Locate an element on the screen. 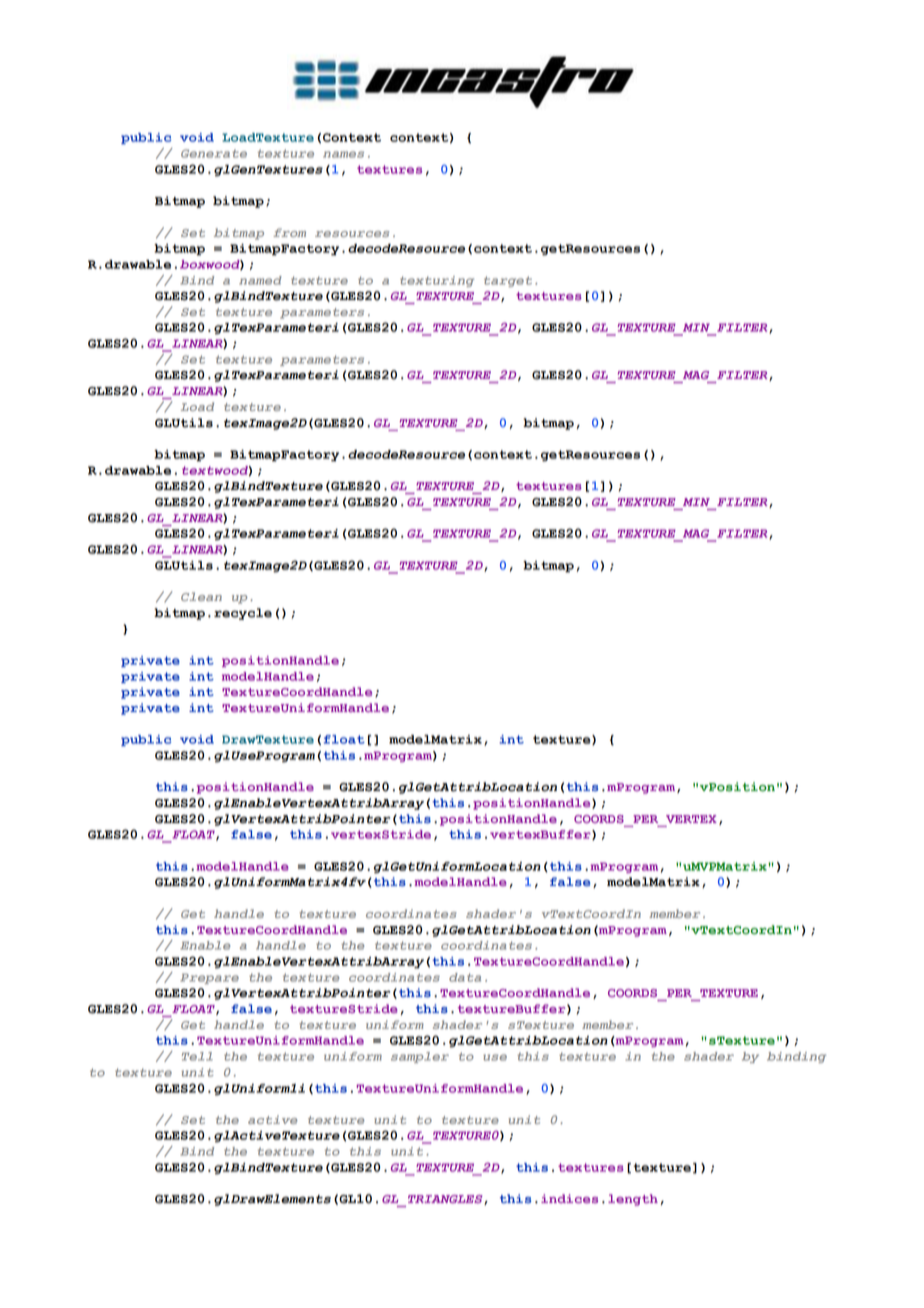 The image size is (924, 1308). target is located at coordinates (508, 281).
